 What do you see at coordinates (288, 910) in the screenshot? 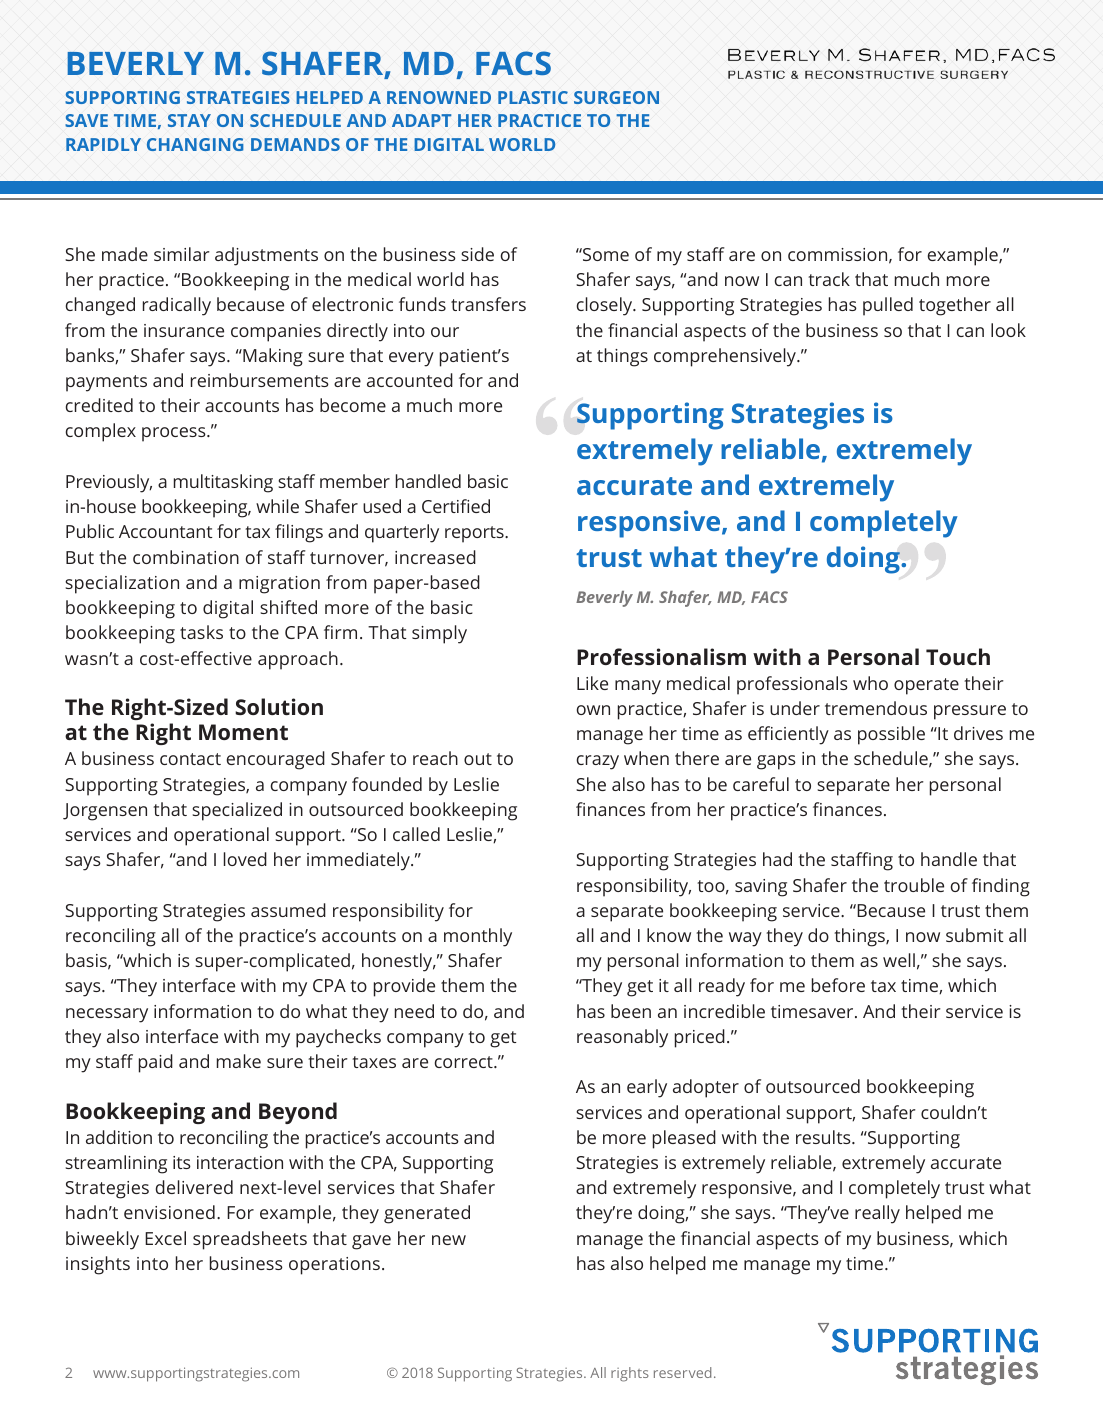
I see `assumed` at bounding box center [288, 910].
